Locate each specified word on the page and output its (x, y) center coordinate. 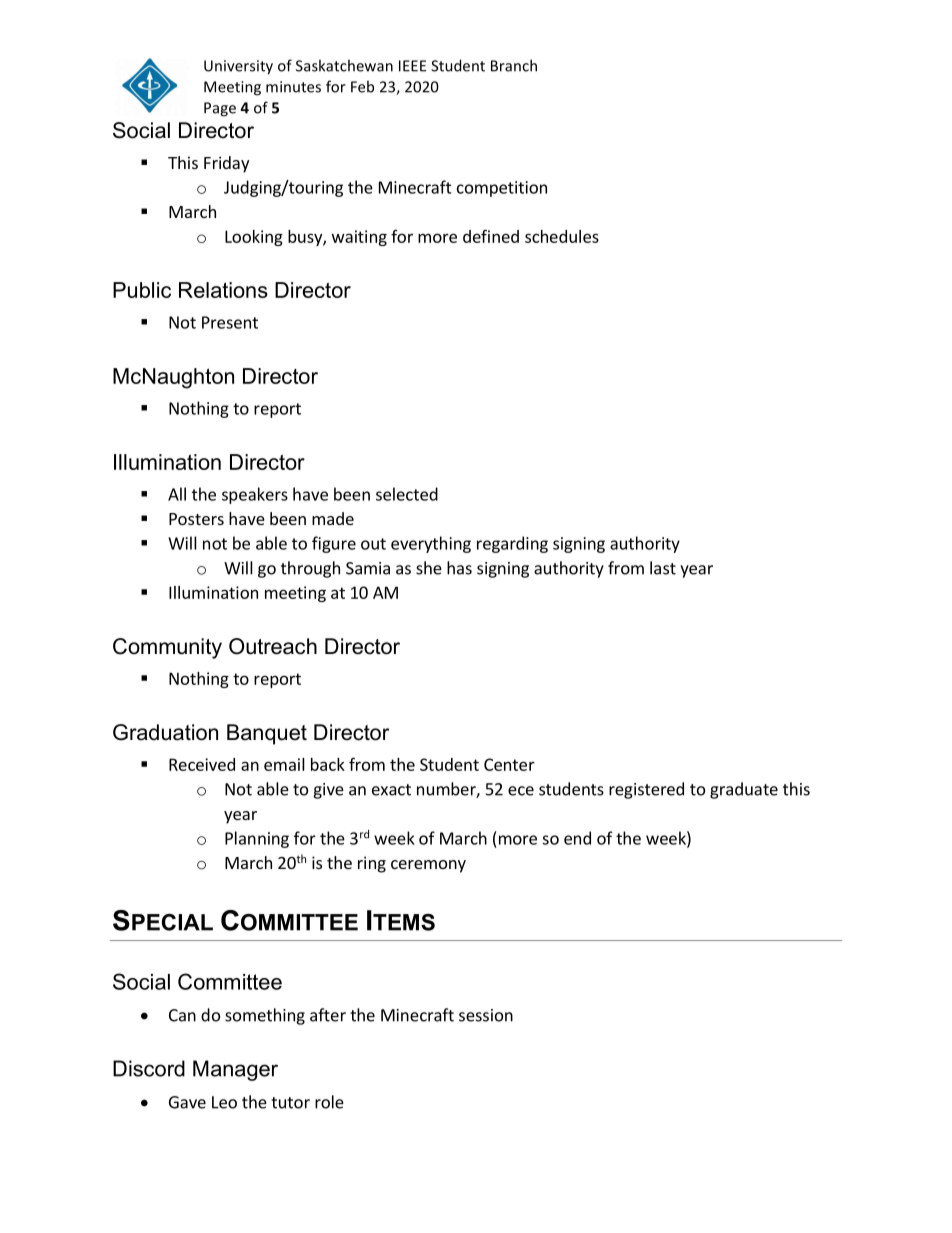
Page (220, 109)
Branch (514, 65)
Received (202, 764)
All (177, 494)
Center (509, 764)
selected (407, 494)
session (486, 1015)
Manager (235, 1070)
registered (646, 790)
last (663, 568)
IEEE (412, 66)
